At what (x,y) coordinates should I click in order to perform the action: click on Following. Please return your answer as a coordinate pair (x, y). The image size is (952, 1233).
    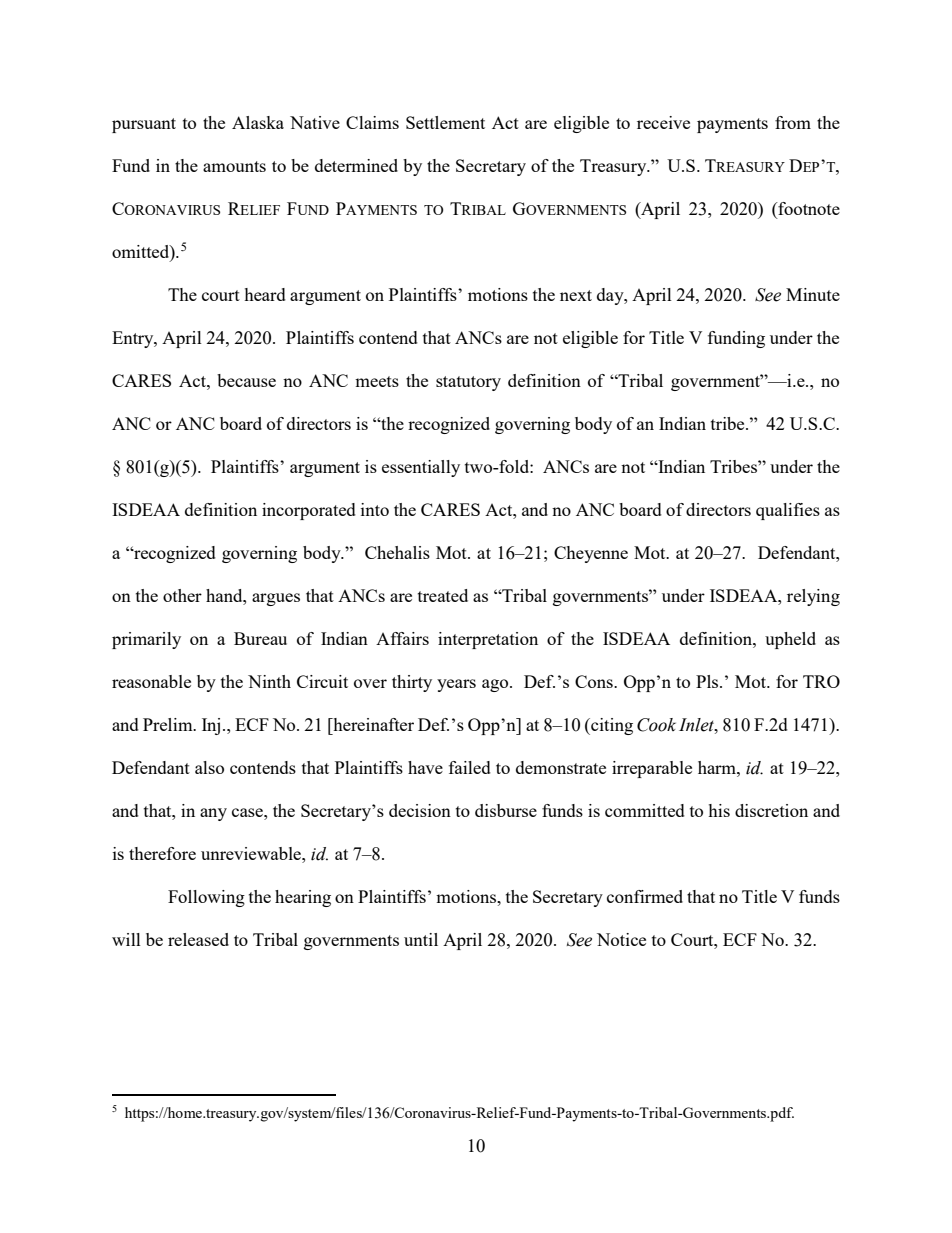
    Looking at the image, I should click on (206, 898).
